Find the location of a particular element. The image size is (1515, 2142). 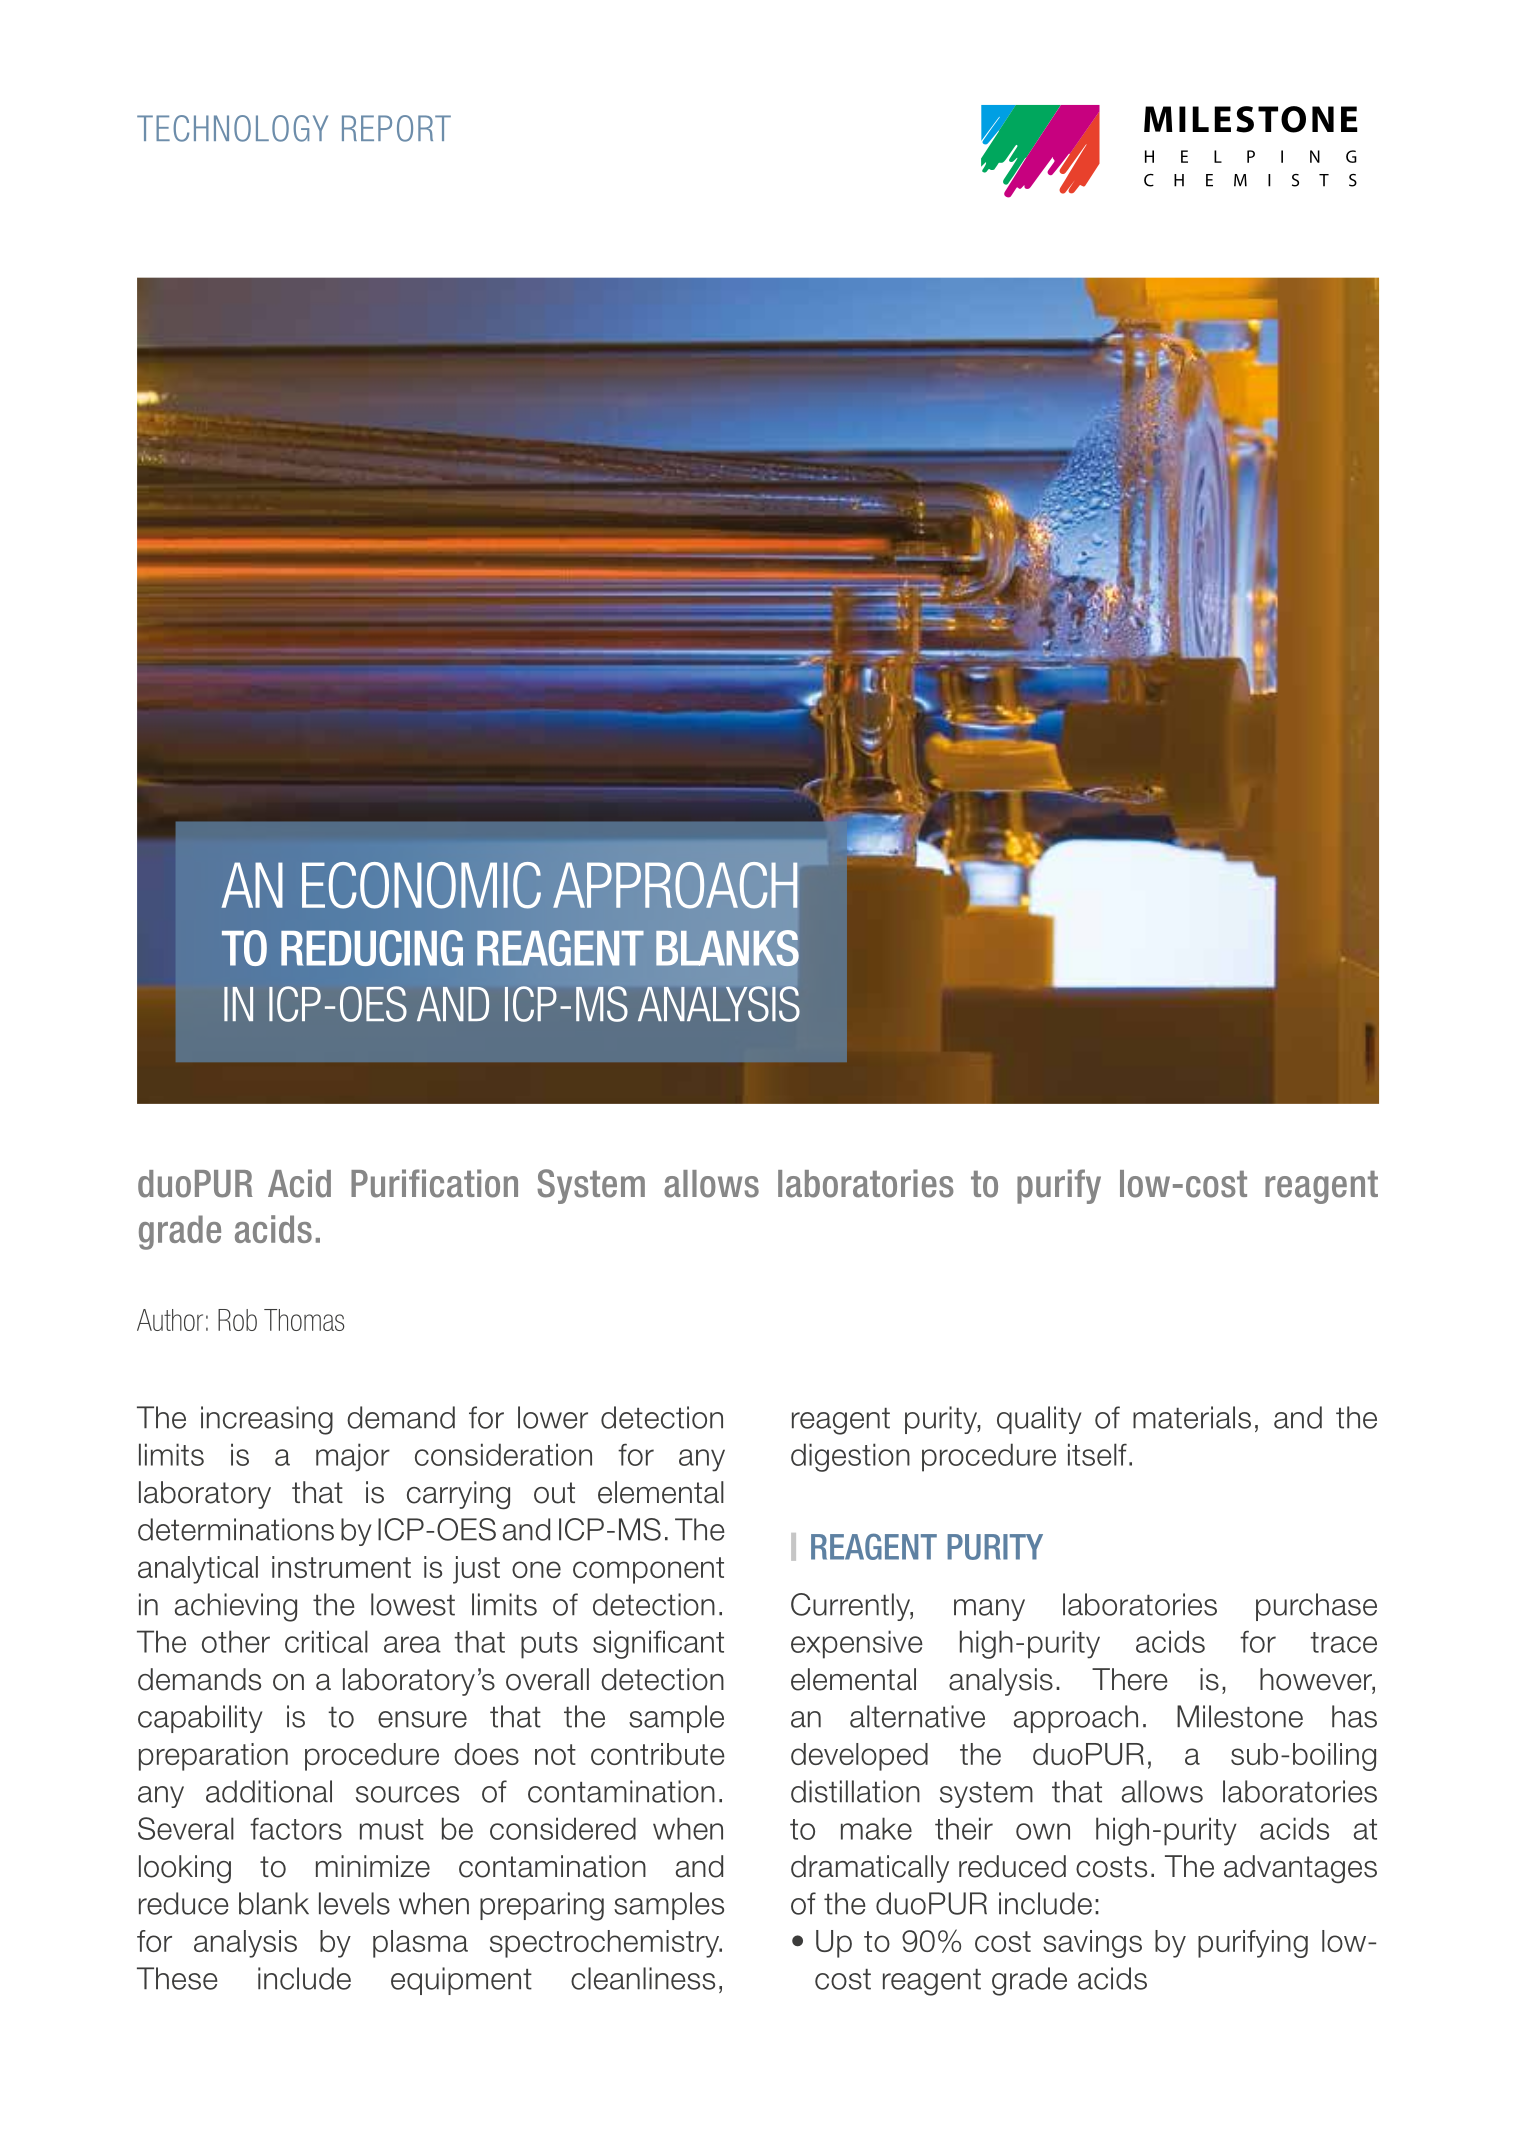

Thomas is located at coordinates (304, 1320).
